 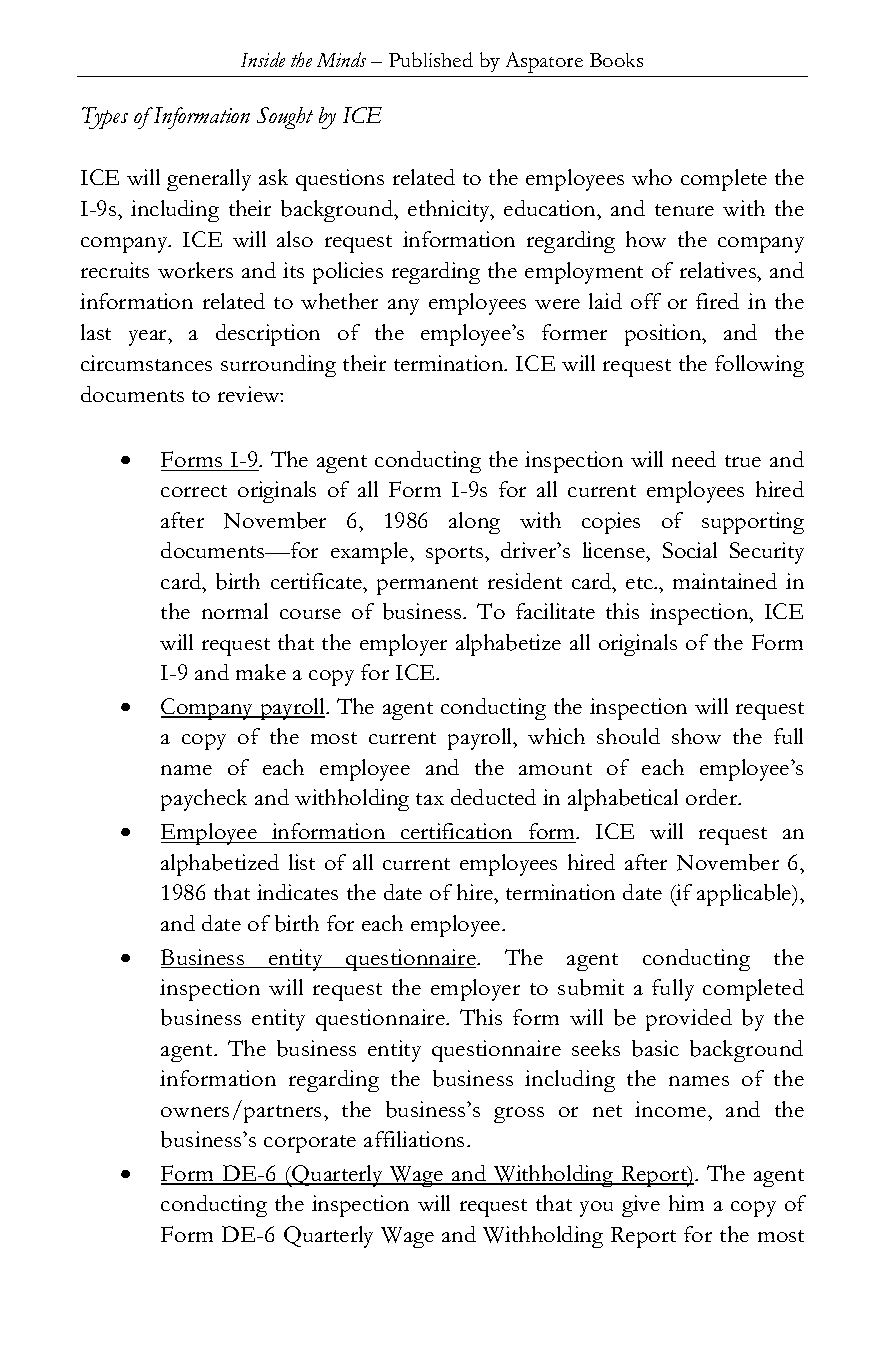 What do you see at coordinates (105, 118) in the screenshot?
I see `Types` at bounding box center [105, 118].
